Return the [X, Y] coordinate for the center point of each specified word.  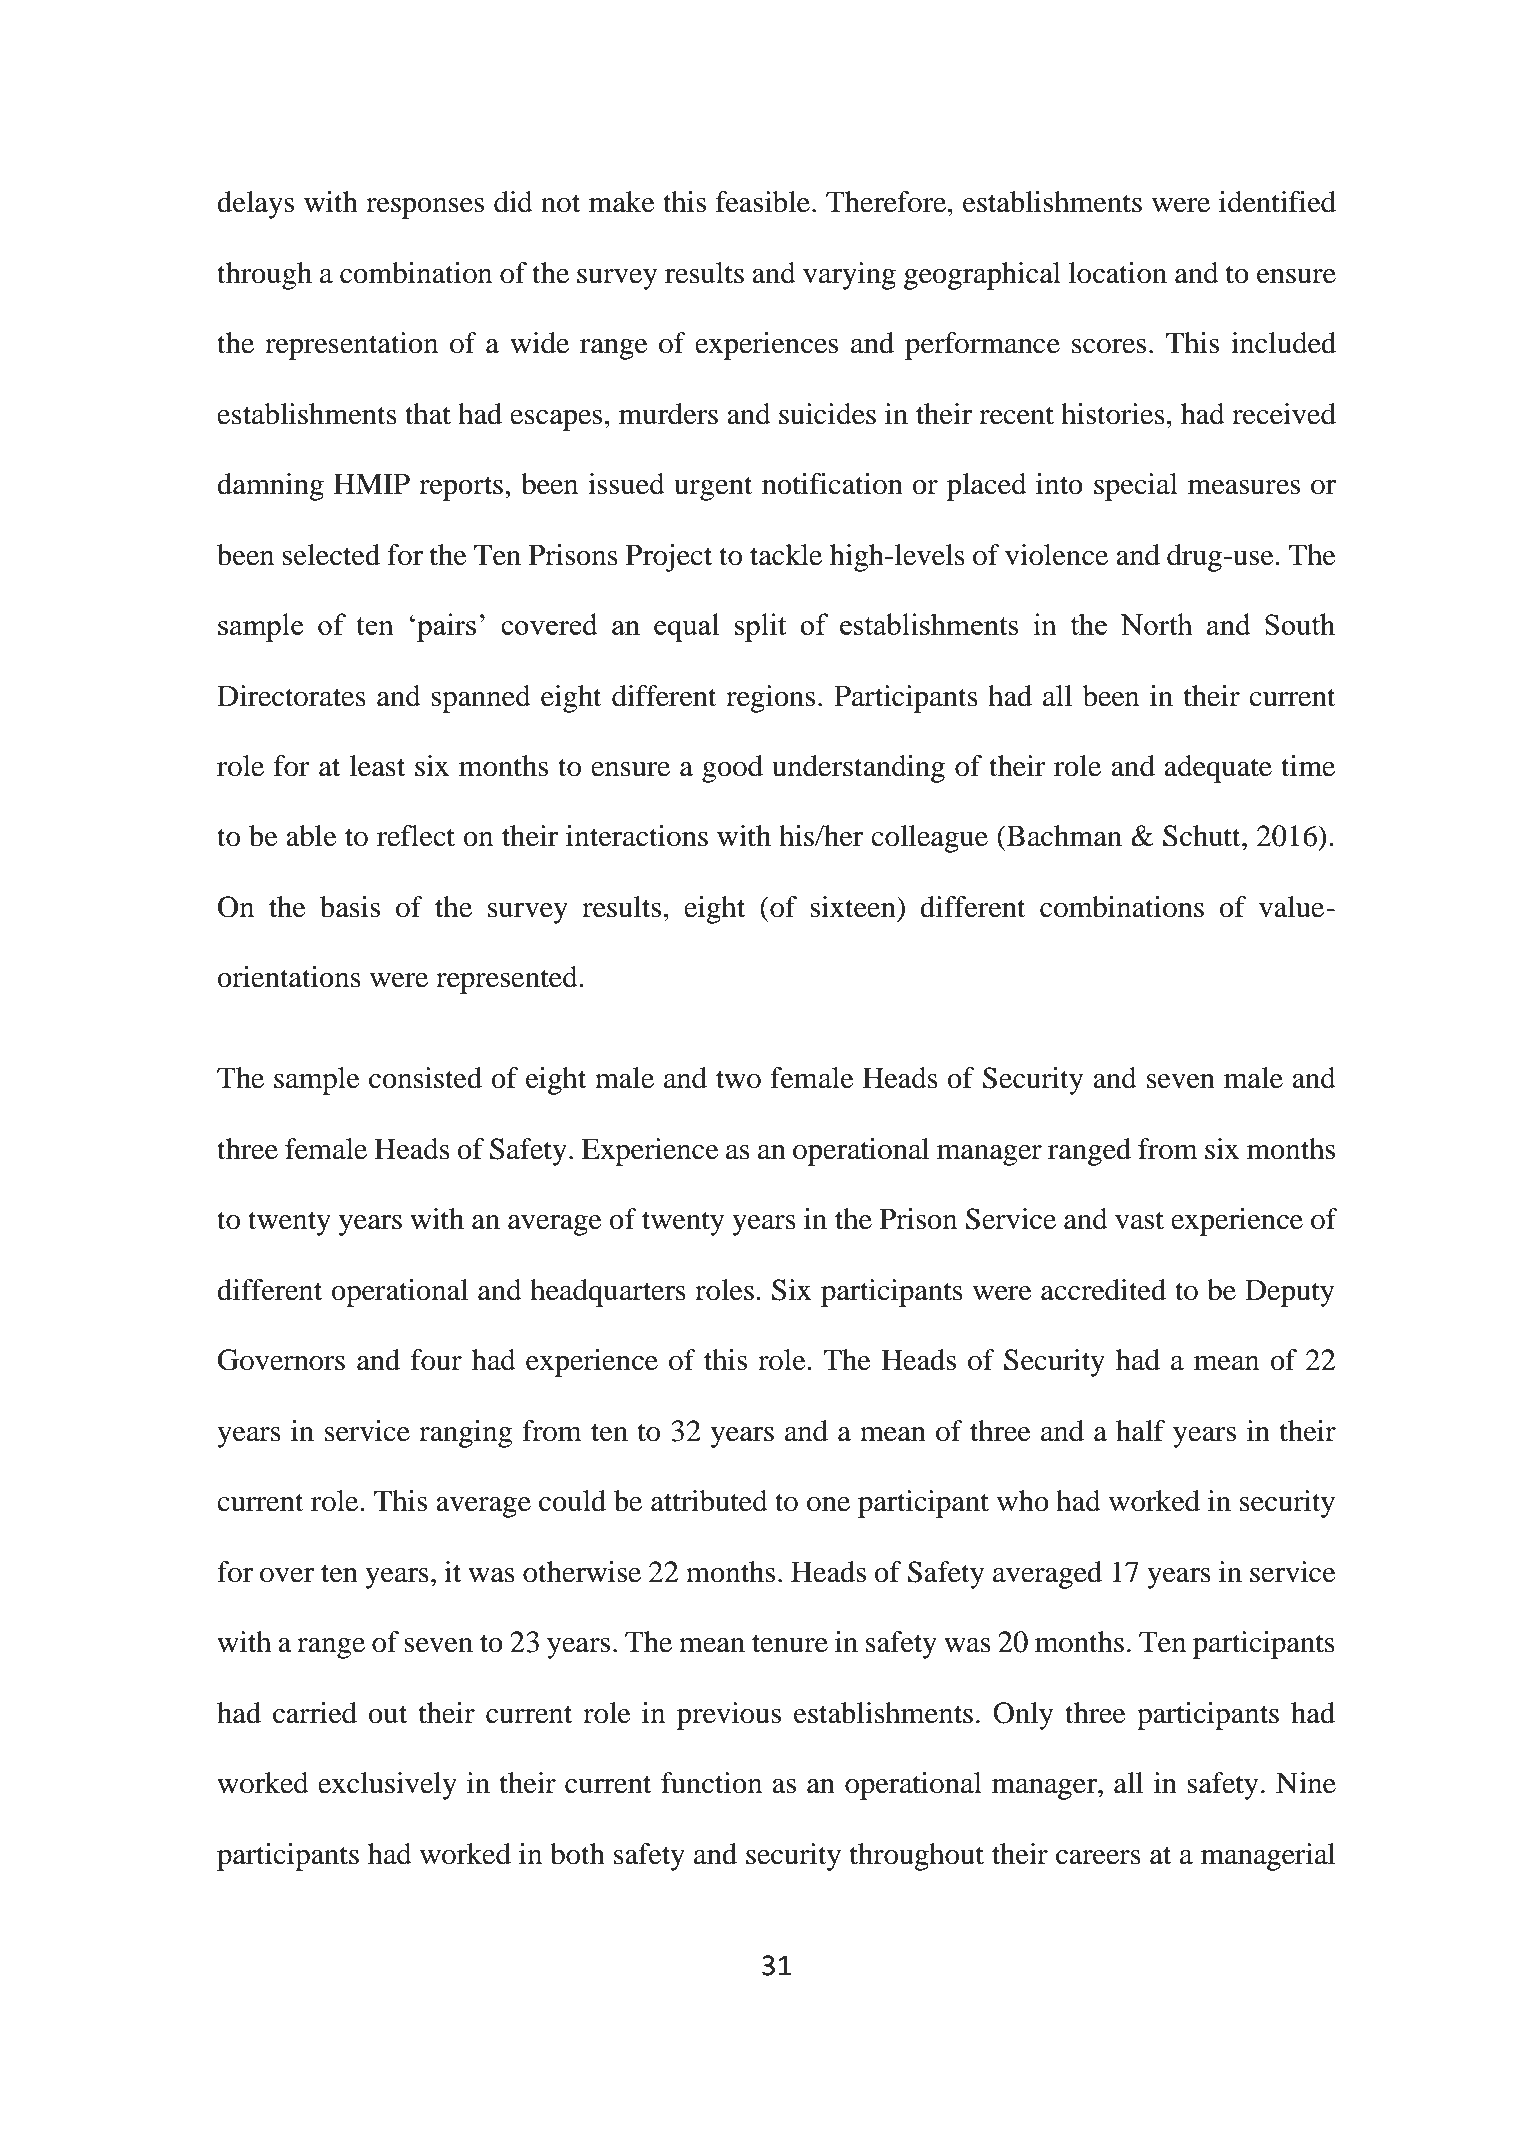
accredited [1103, 1290]
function [711, 1783]
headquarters [608, 1293]
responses [425, 208]
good [732, 769]
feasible [763, 202]
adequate [1218, 769]
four [436, 1360]
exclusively [387, 1786]
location [1117, 273]
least [377, 766]
